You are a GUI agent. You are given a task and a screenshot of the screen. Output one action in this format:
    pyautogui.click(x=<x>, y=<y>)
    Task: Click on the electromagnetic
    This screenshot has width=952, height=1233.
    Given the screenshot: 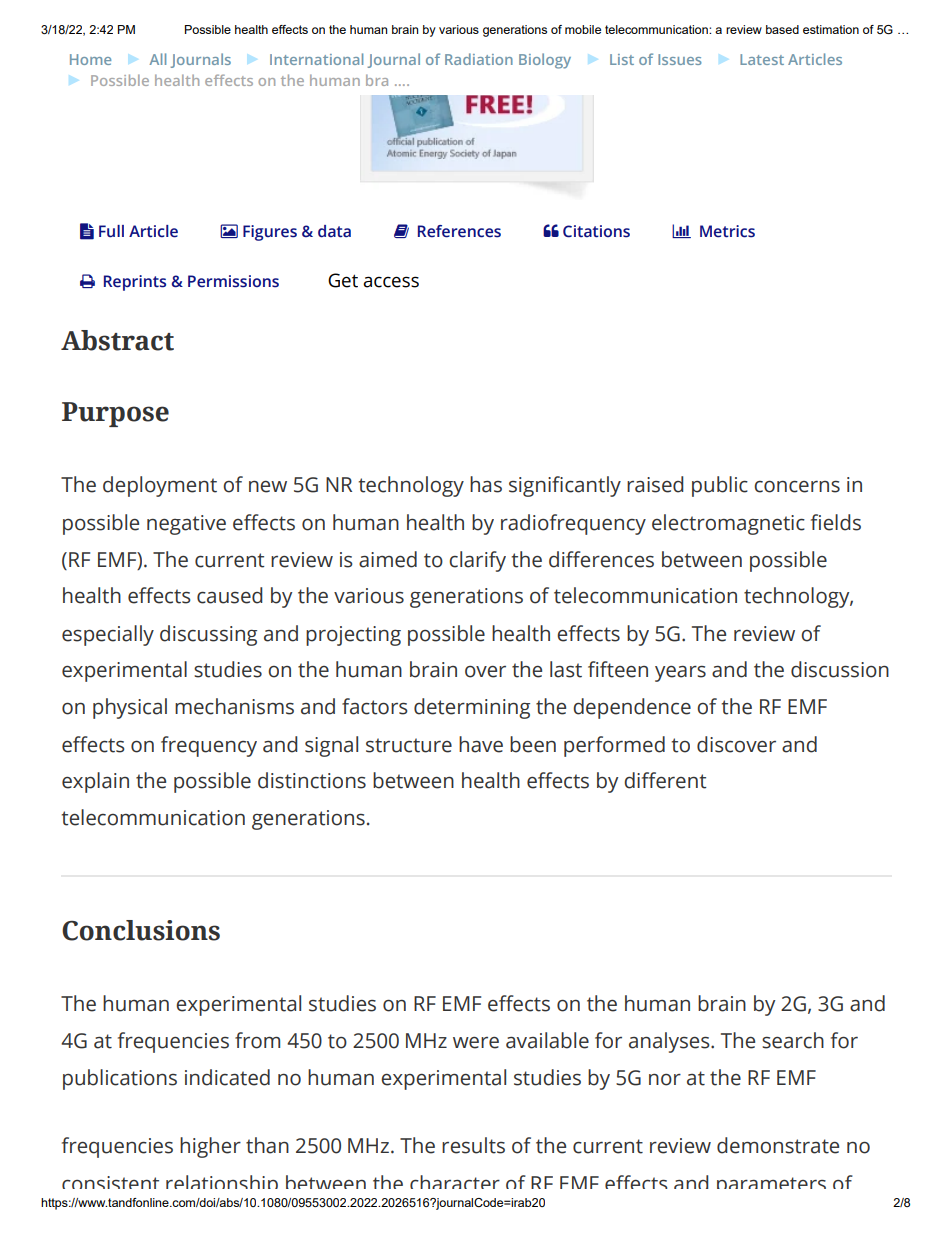 What is the action you would take?
    pyautogui.click(x=728, y=524)
